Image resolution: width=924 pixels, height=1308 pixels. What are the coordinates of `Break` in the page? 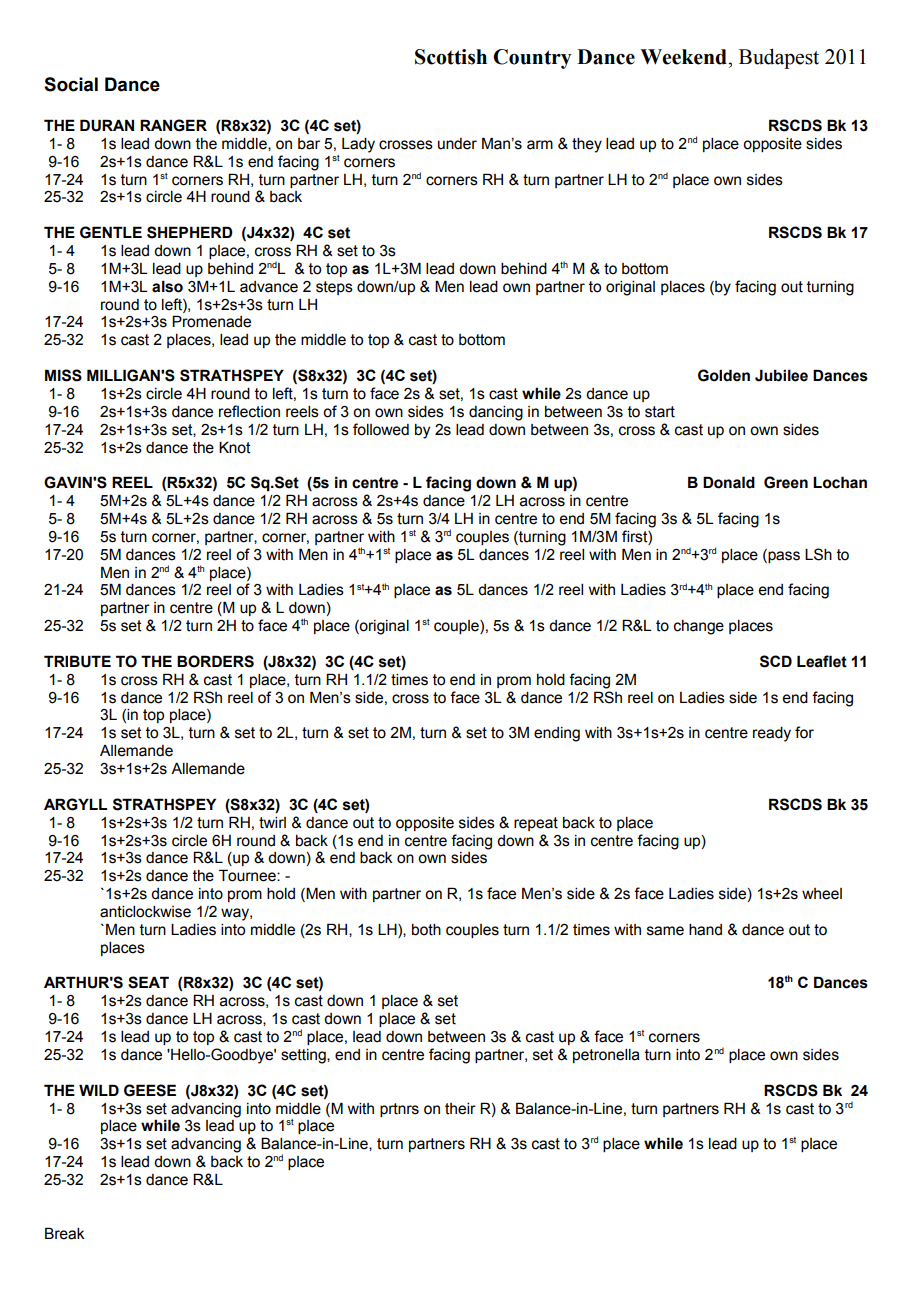 It's located at (65, 1233).
